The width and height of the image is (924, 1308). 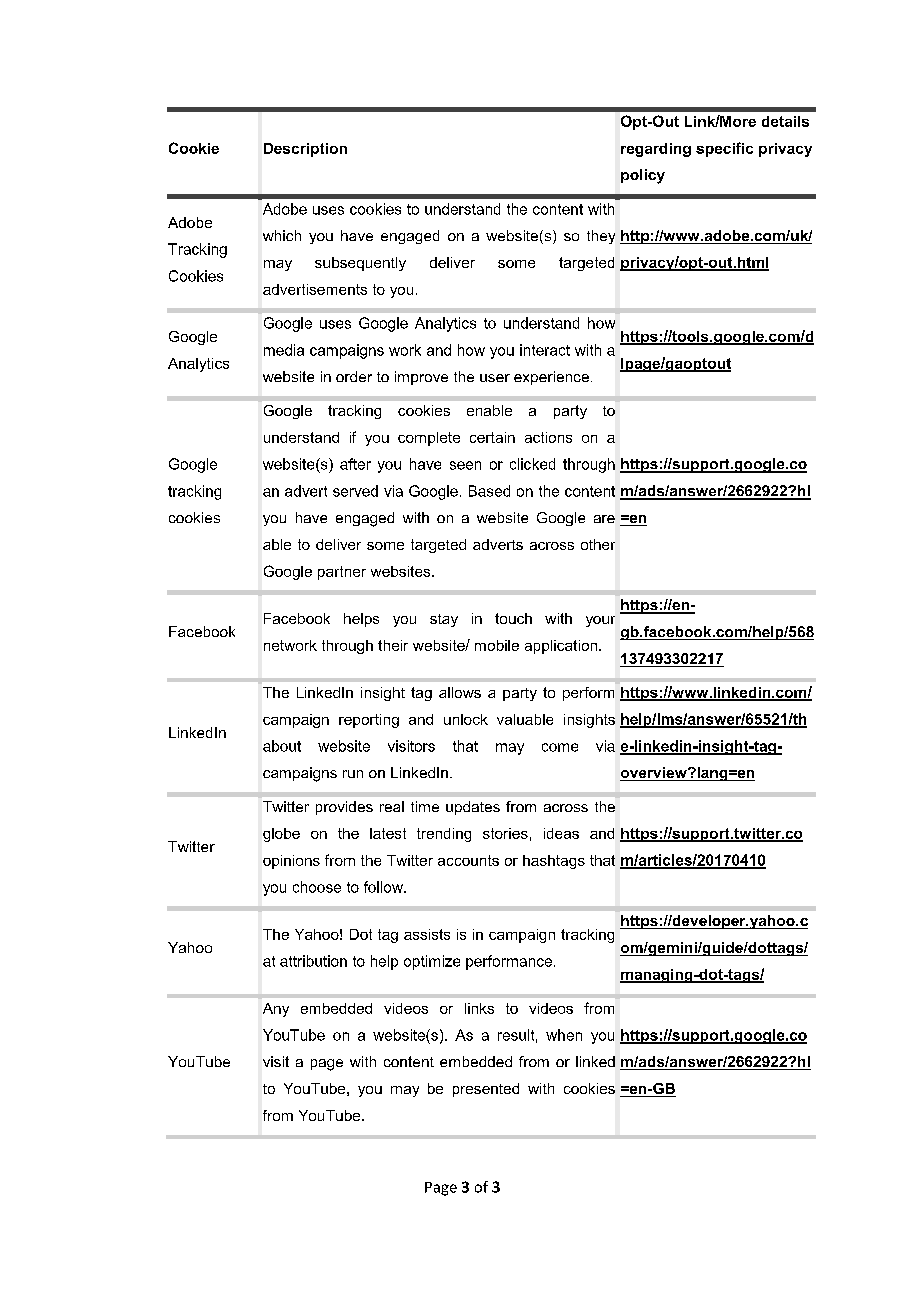 I want to click on run, so click(x=353, y=774).
